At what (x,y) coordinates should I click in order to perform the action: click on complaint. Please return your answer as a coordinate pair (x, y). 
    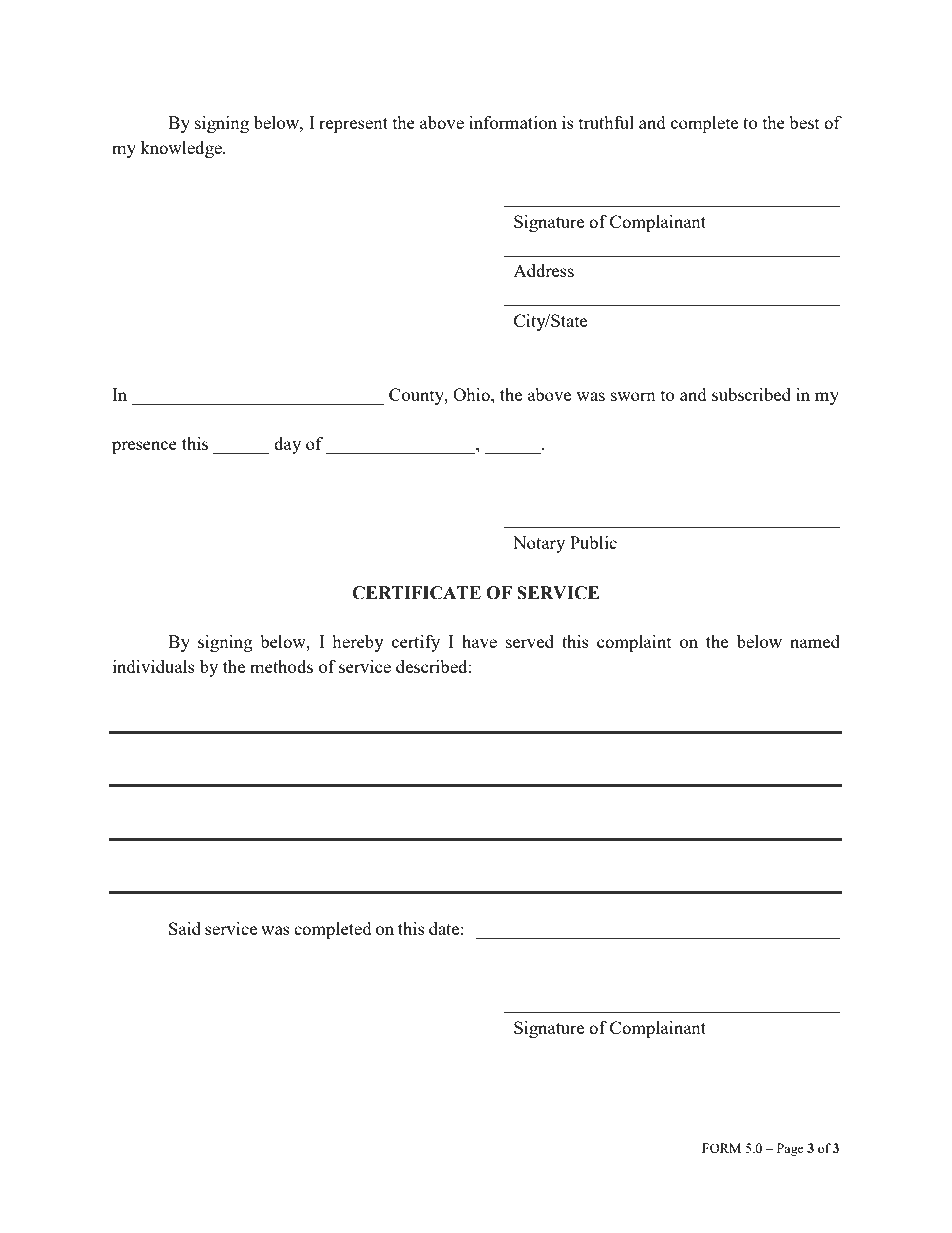
    Looking at the image, I should click on (634, 643).
